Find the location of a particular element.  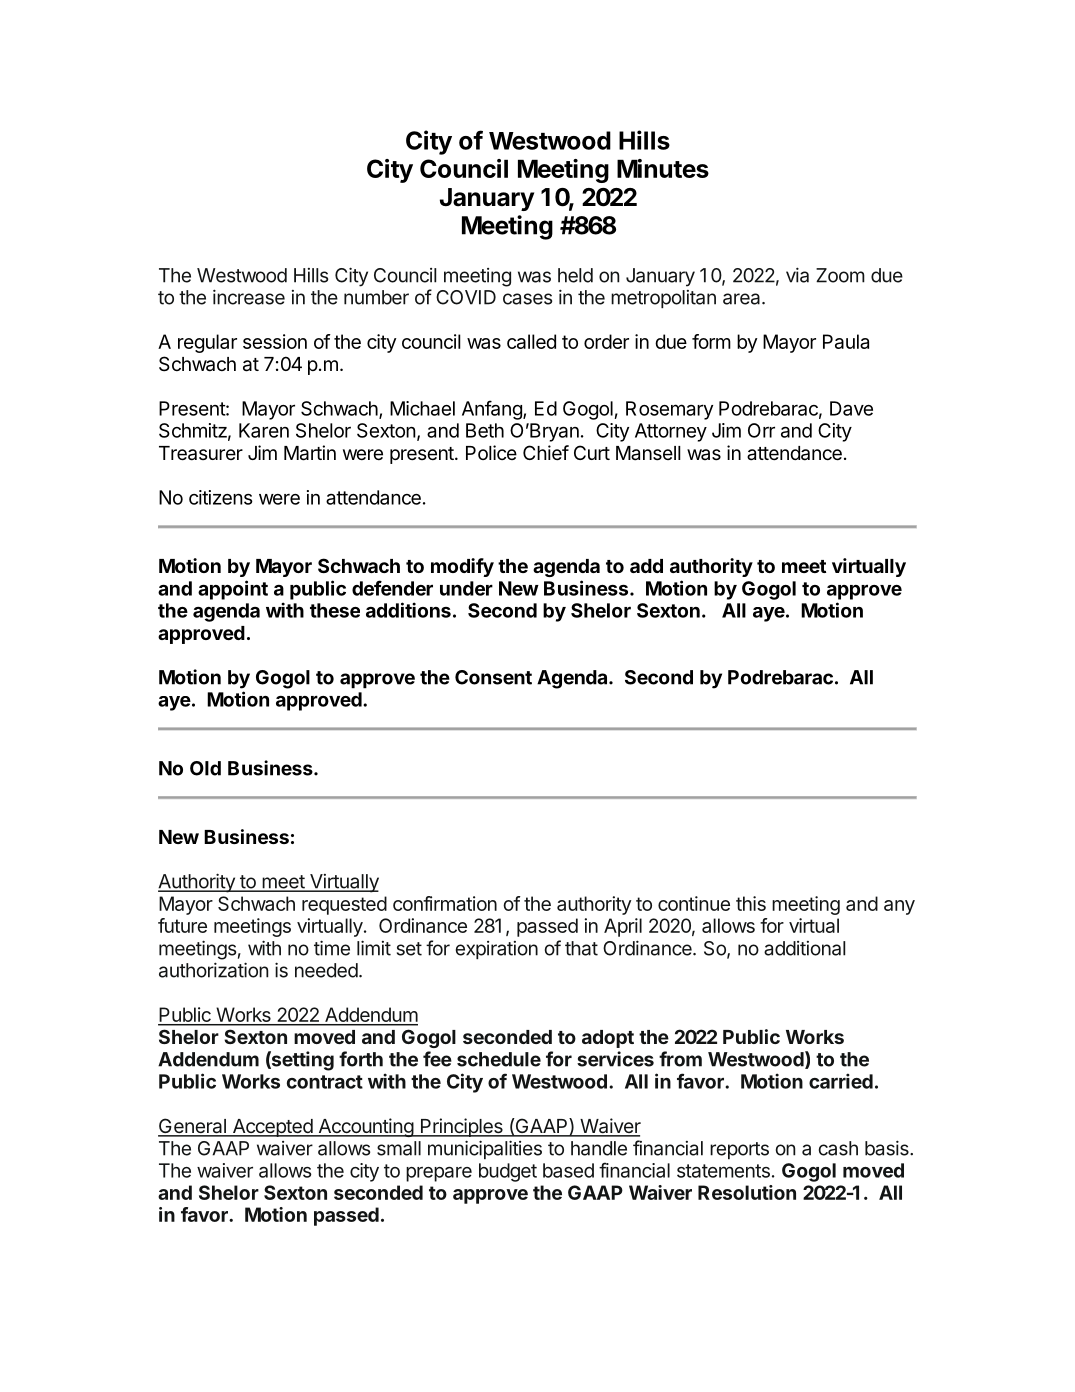

additional is located at coordinates (804, 948).
